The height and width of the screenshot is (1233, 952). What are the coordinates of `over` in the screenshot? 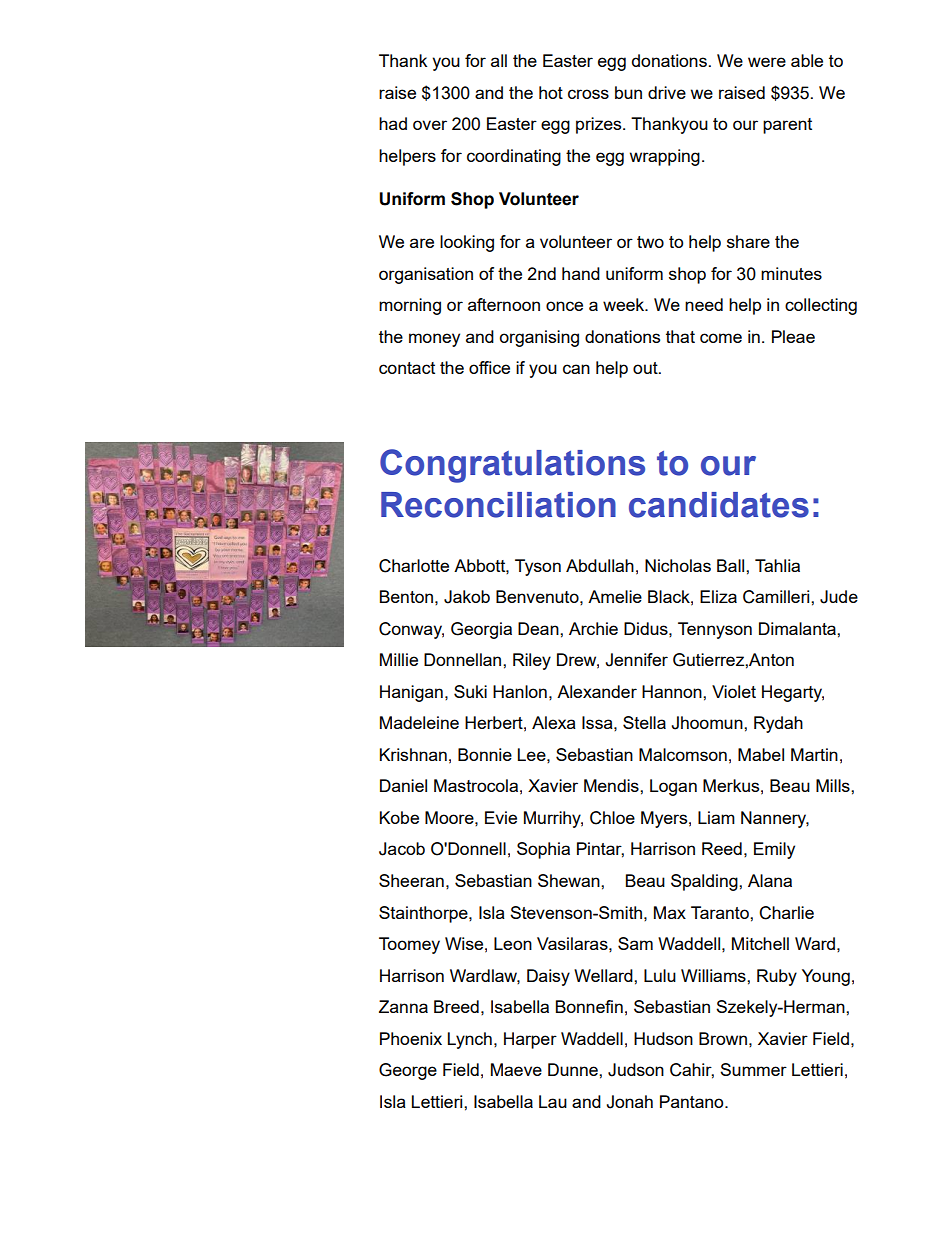 It's located at (430, 125).
